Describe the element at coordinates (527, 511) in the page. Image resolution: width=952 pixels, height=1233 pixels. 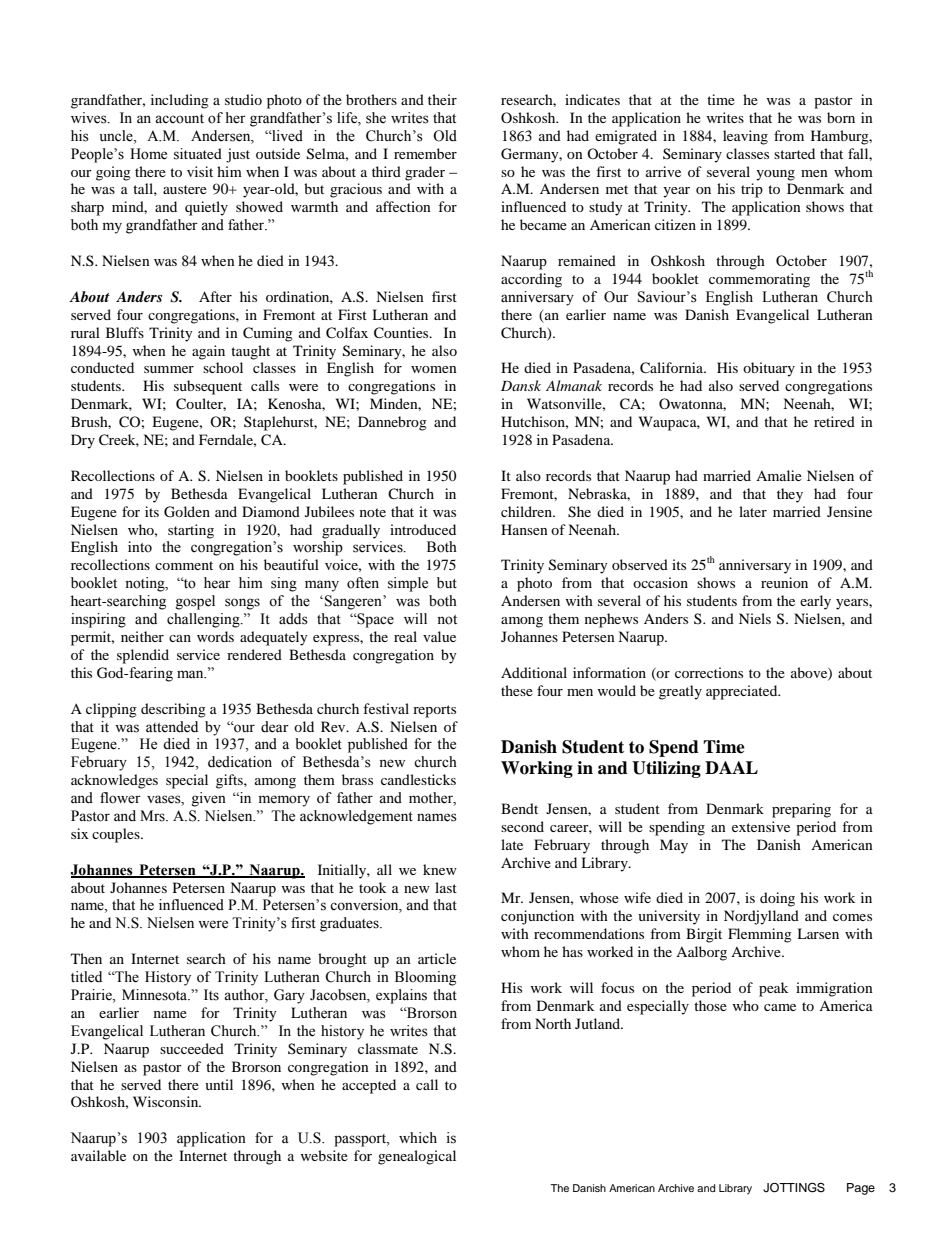
I see `children` at that location.
